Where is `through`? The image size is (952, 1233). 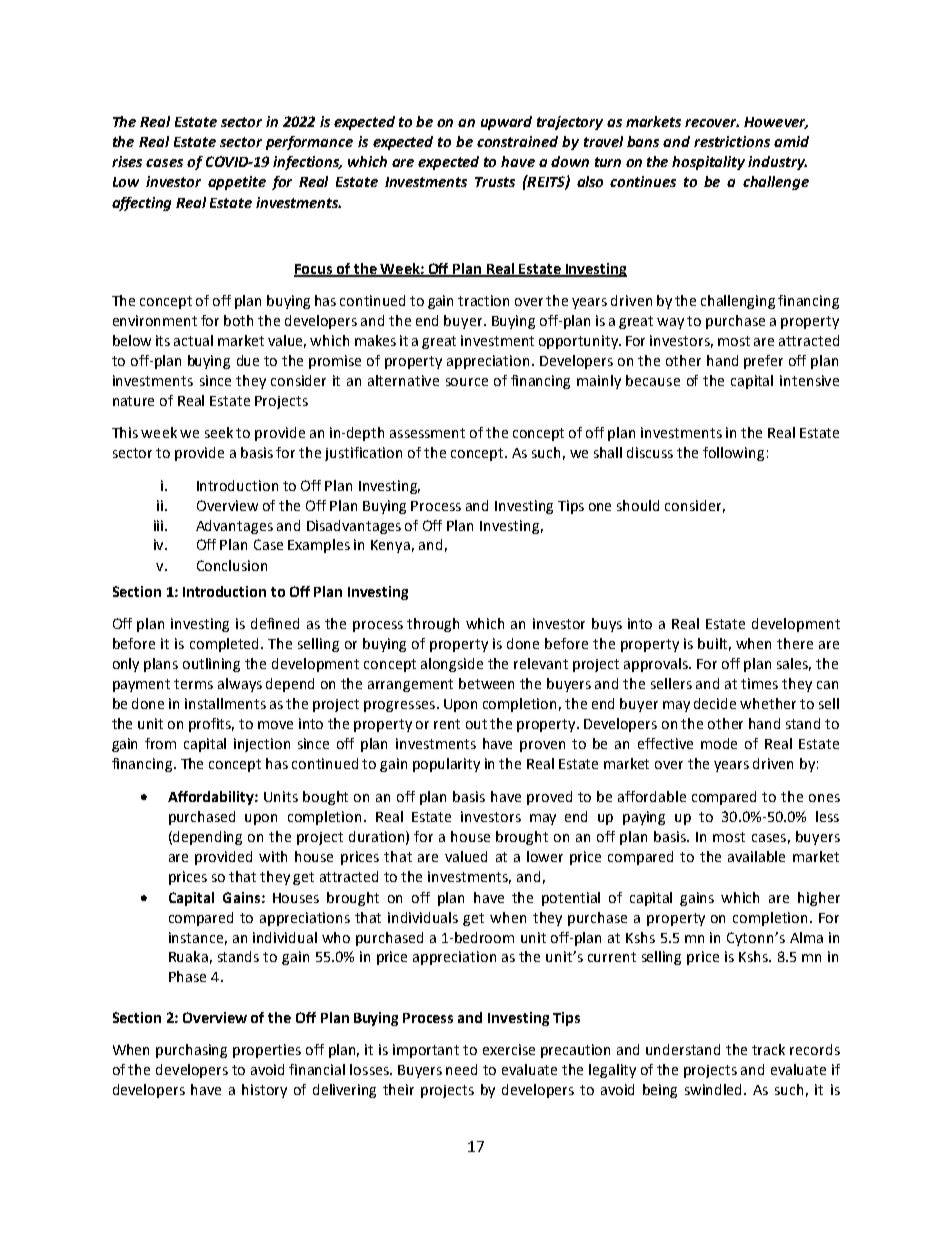 through is located at coordinates (433, 625).
